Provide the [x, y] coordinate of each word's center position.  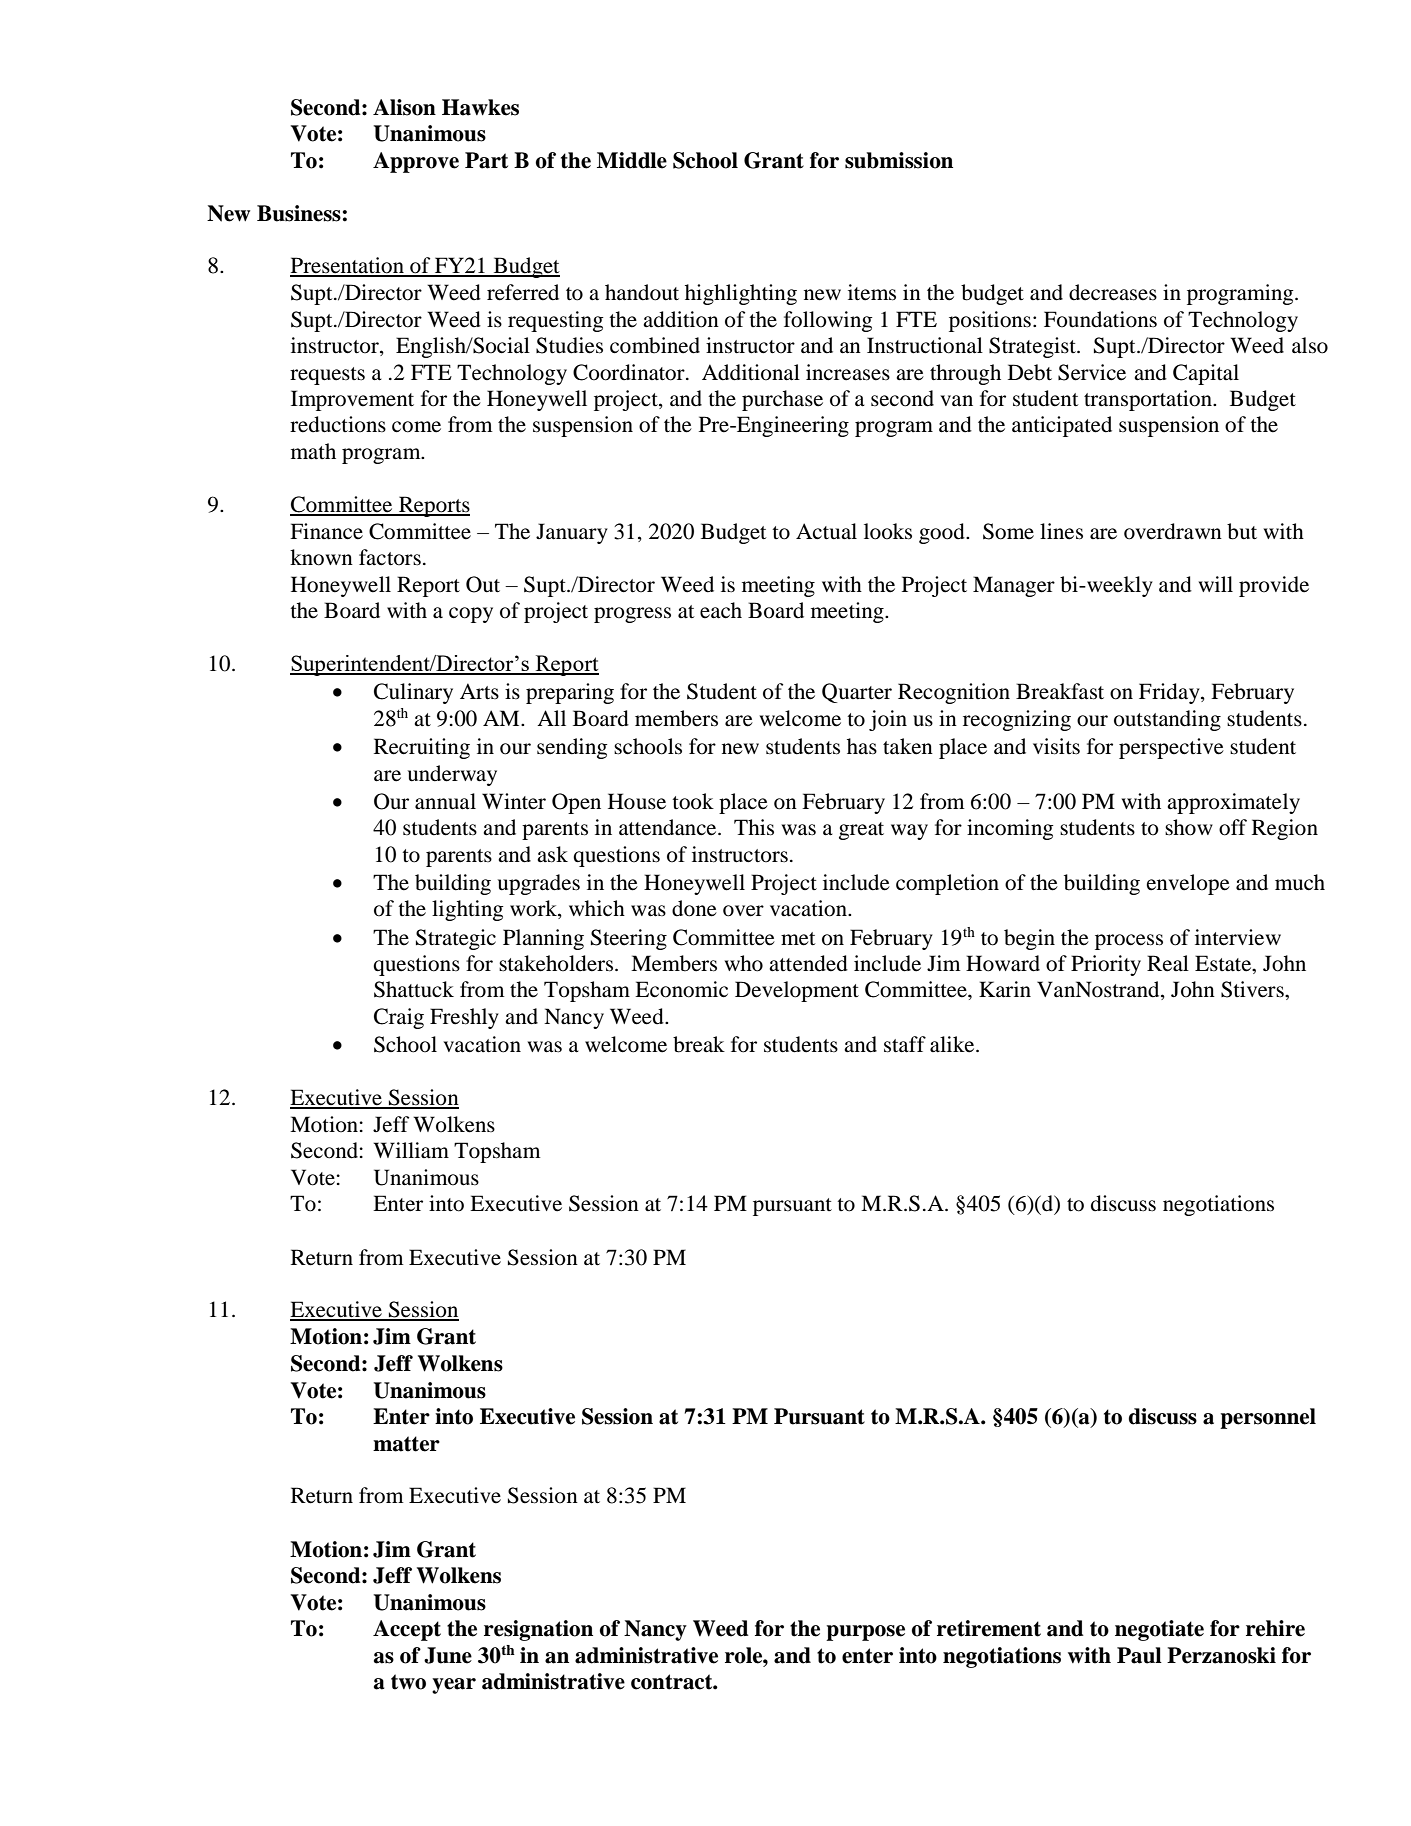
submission [899, 160]
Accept [407, 1630]
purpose [865, 1633]
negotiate [1159, 1630]
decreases [1113, 292]
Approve [416, 162]
